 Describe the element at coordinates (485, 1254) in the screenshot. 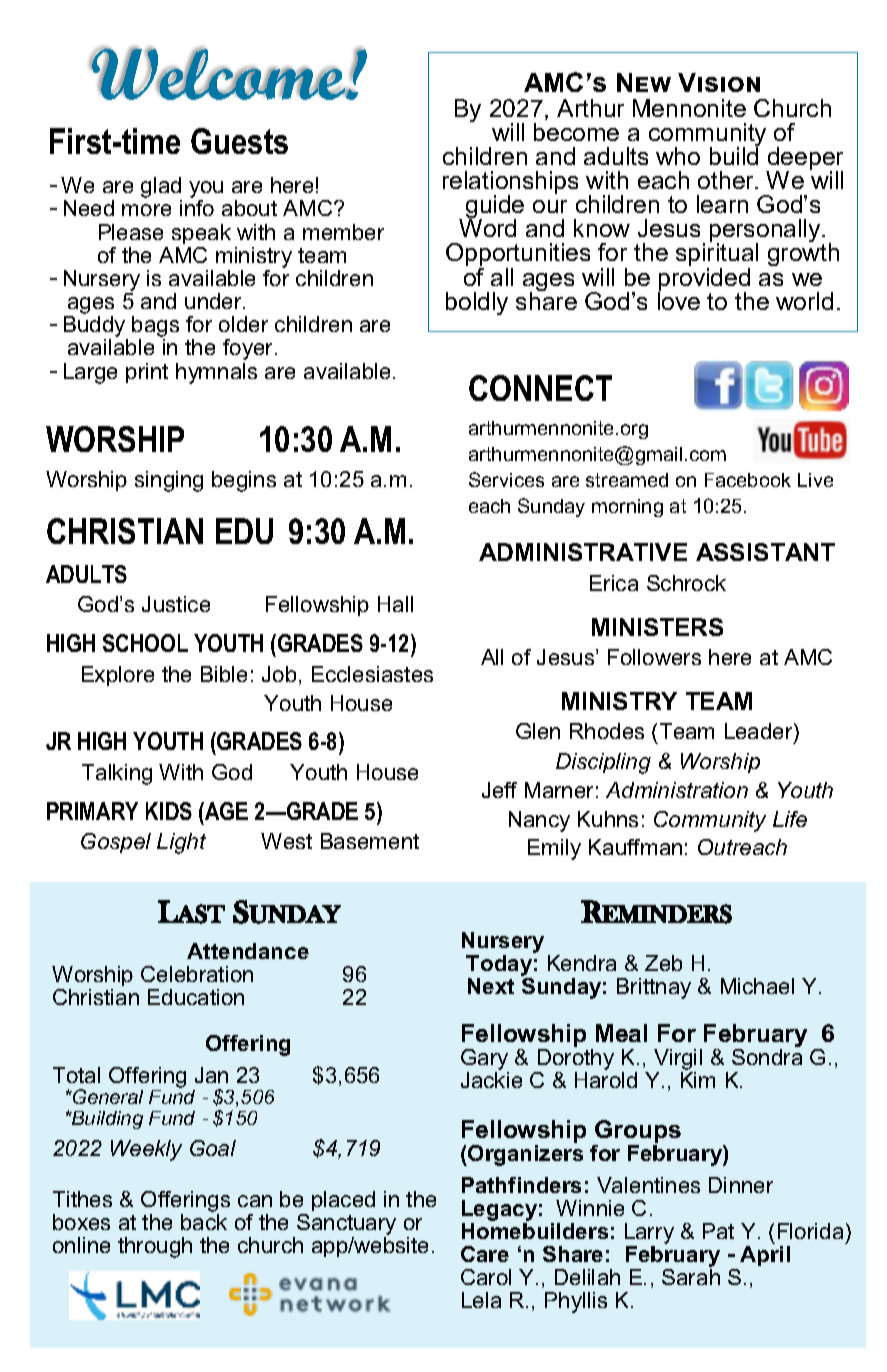

I see `Care` at that location.
